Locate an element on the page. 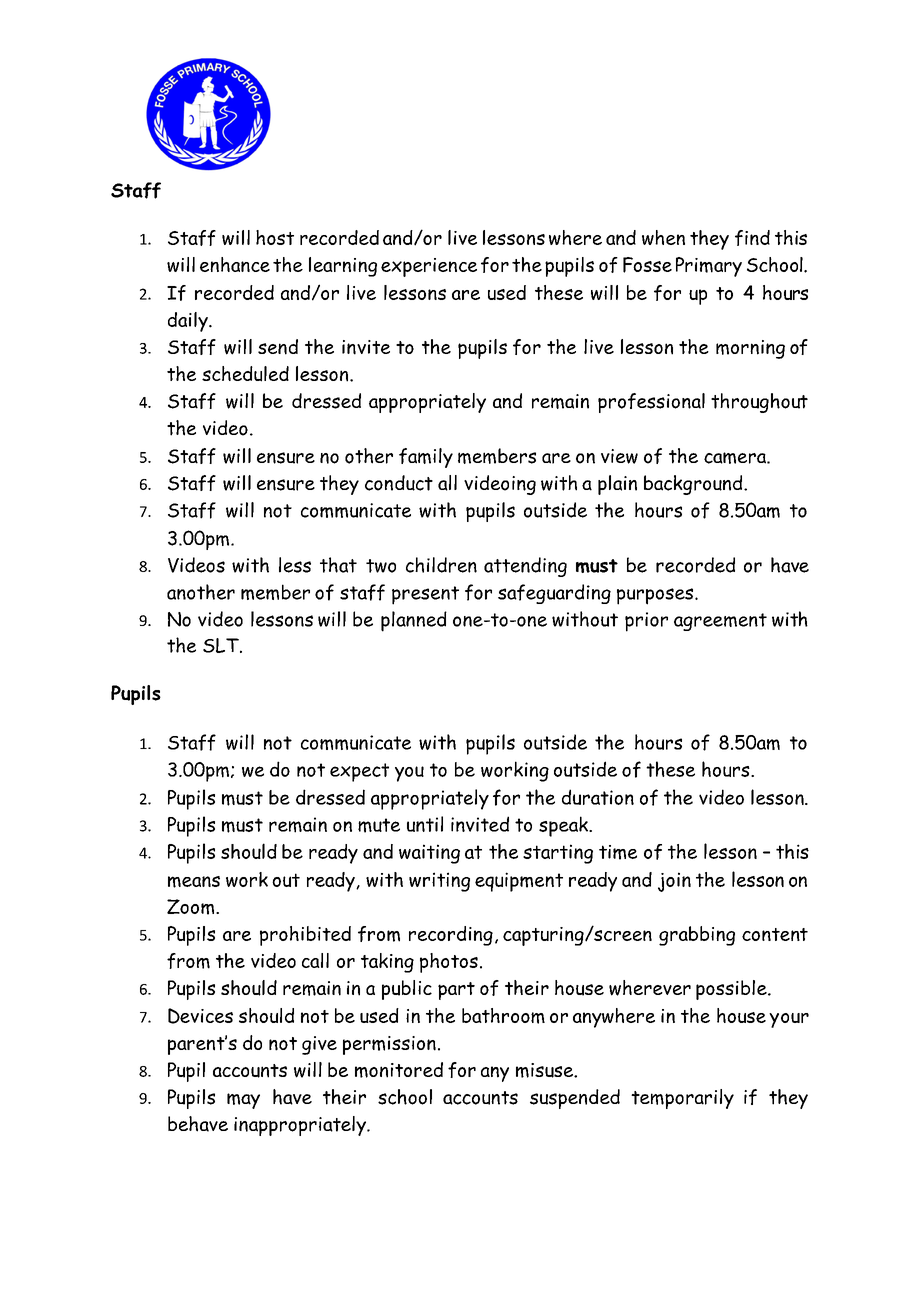 The width and height of the page is (924, 1308). planned is located at coordinates (414, 621).
